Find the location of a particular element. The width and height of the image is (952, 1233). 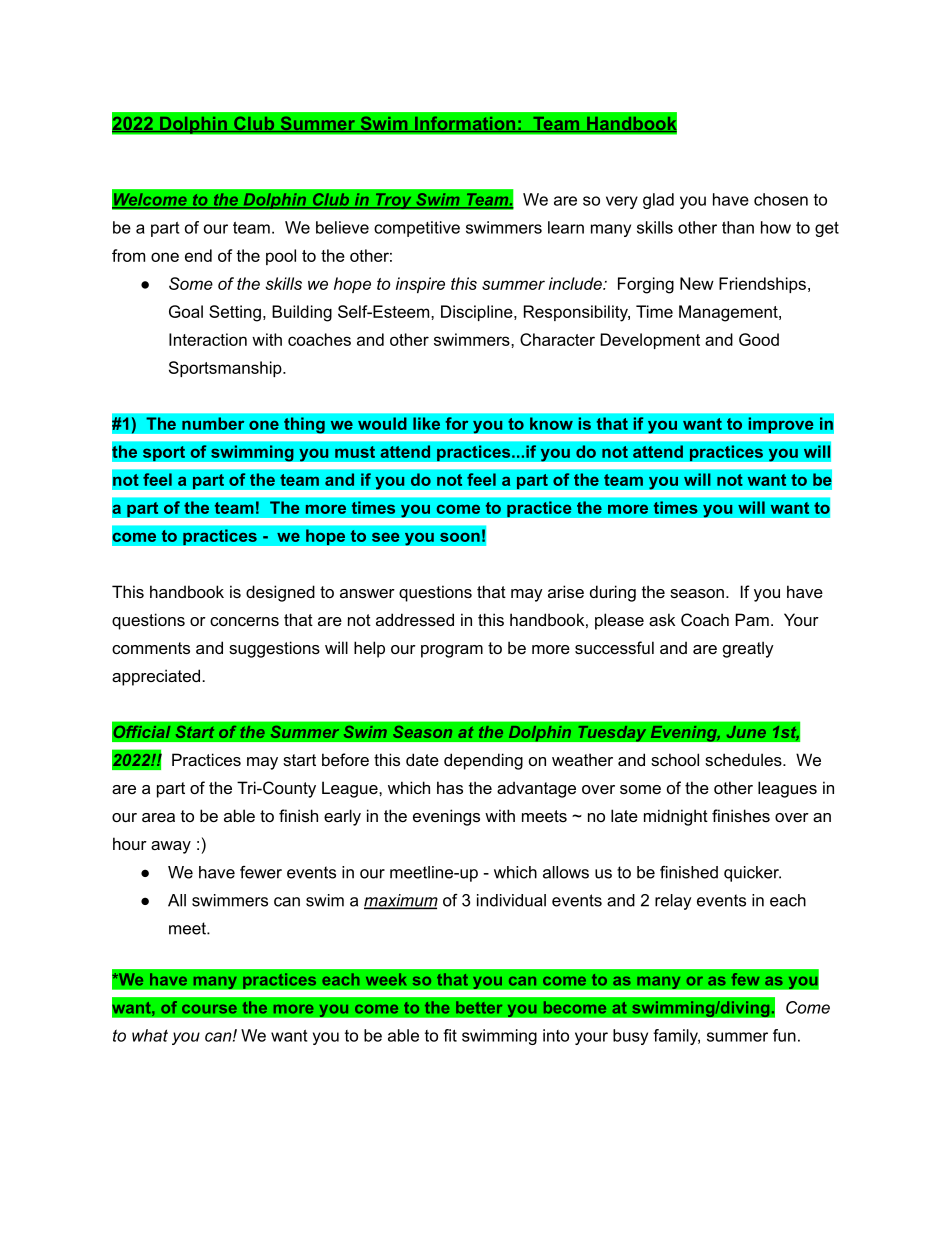

Discipline is located at coordinates (478, 313).
